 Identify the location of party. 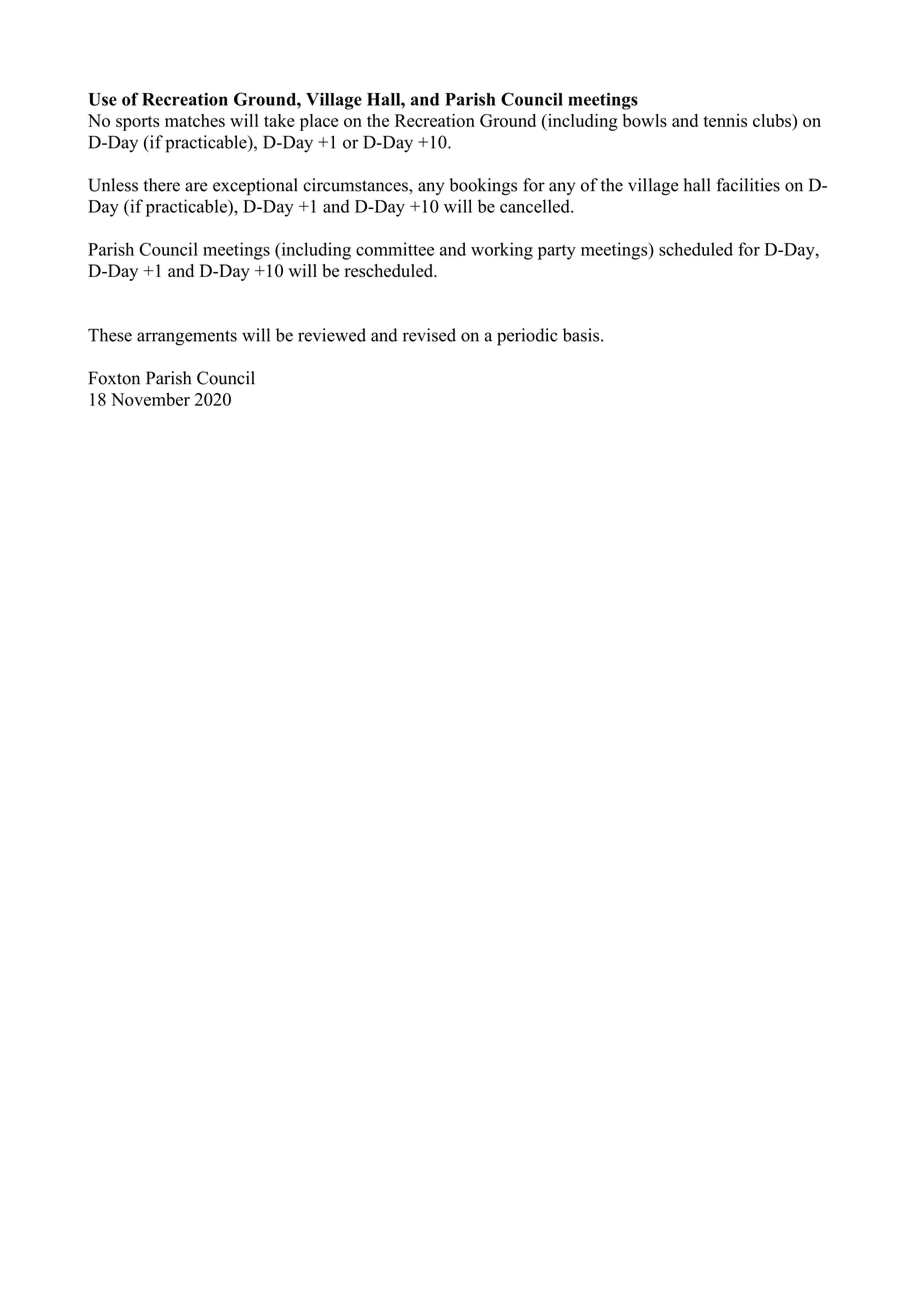
(557, 252).
